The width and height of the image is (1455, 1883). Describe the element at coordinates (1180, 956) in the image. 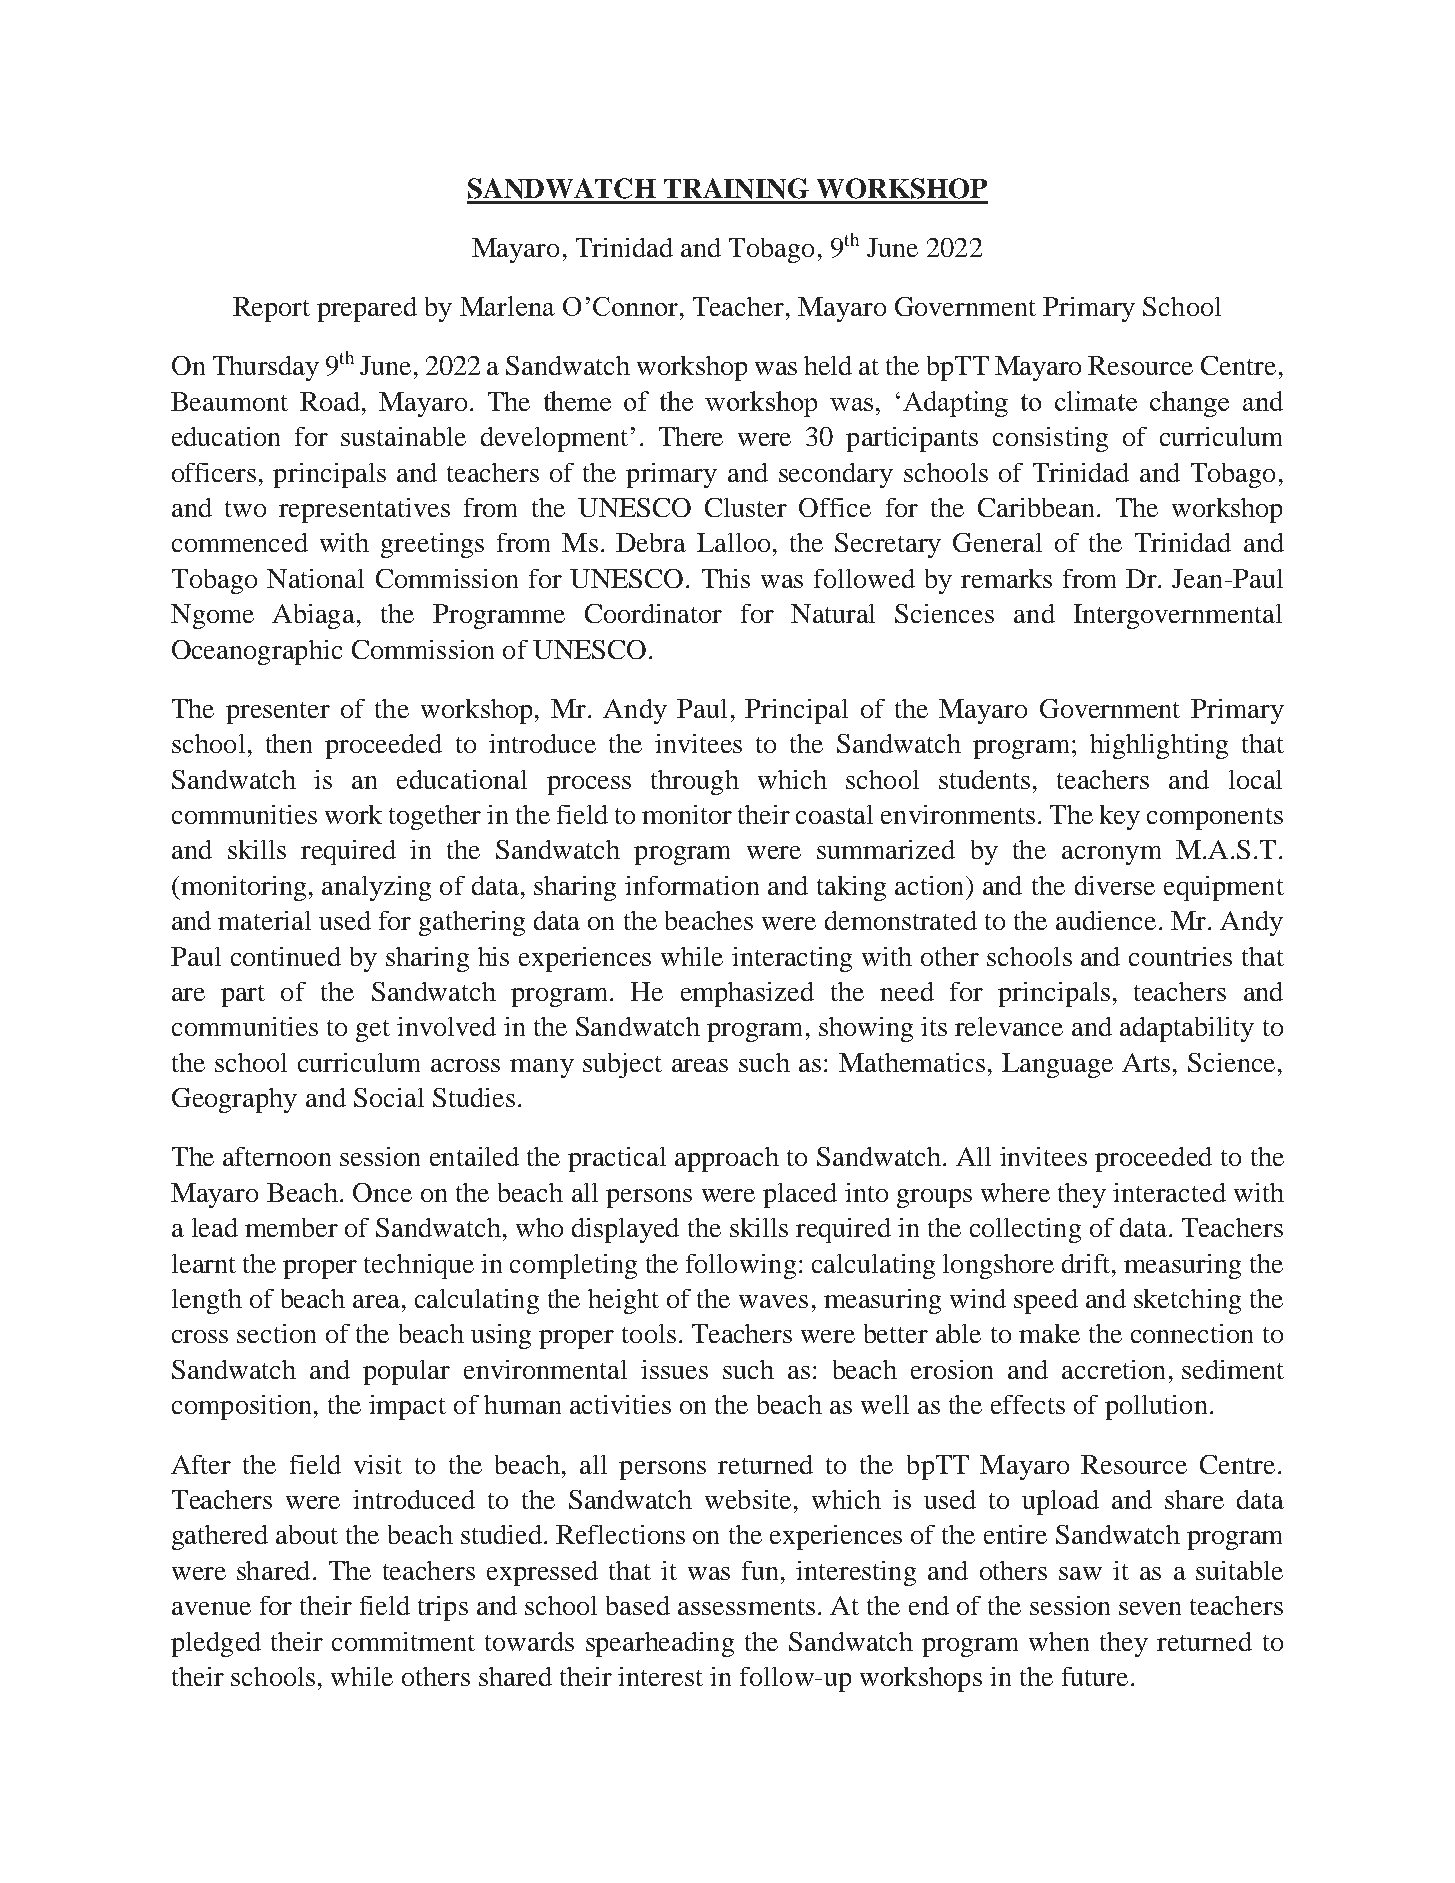

I see `countries` at that location.
